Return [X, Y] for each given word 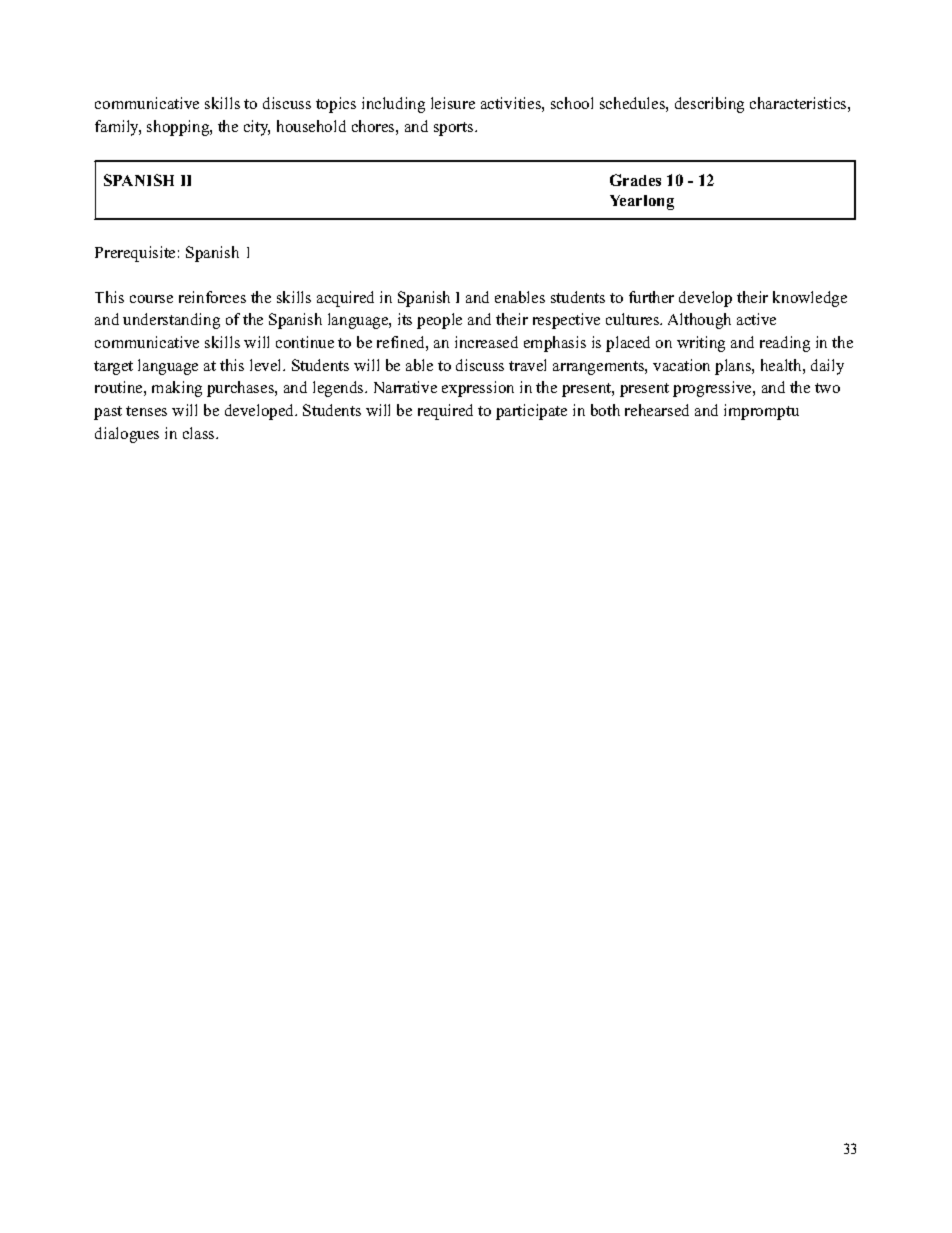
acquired [345, 299]
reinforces [212, 297]
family [118, 128]
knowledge [810, 299]
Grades [635, 180]
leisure [453, 103]
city [257, 128]
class [200, 433]
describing [709, 105]
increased [486, 342]
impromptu [761, 412]
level [267, 365]
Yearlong [642, 202]
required [445, 412]
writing [701, 344]
